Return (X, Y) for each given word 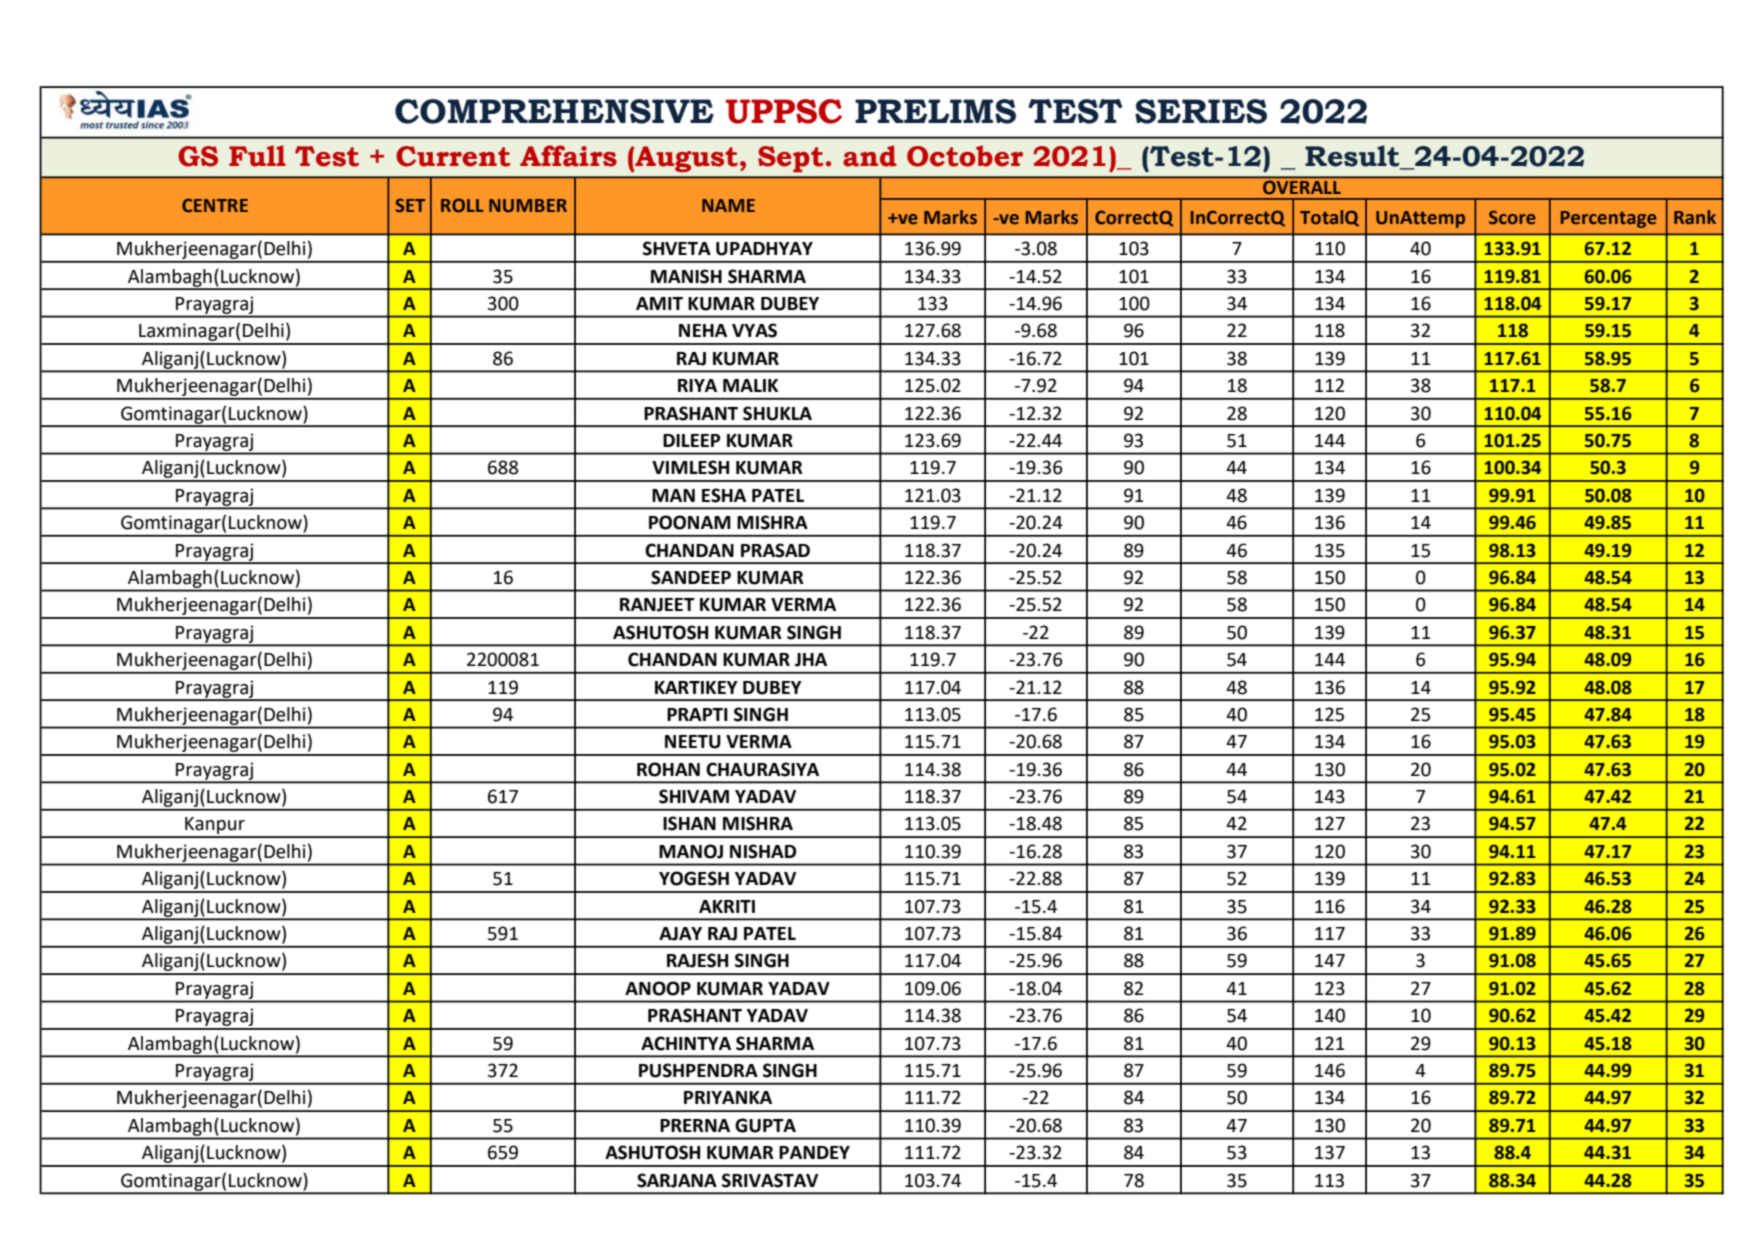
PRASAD (775, 550)
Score (1512, 217)
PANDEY (814, 1152)
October (965, 156)
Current (453, 156)
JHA (811, 660)
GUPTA (765, 1125)
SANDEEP (691, 577)
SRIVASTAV (770, 1180)
